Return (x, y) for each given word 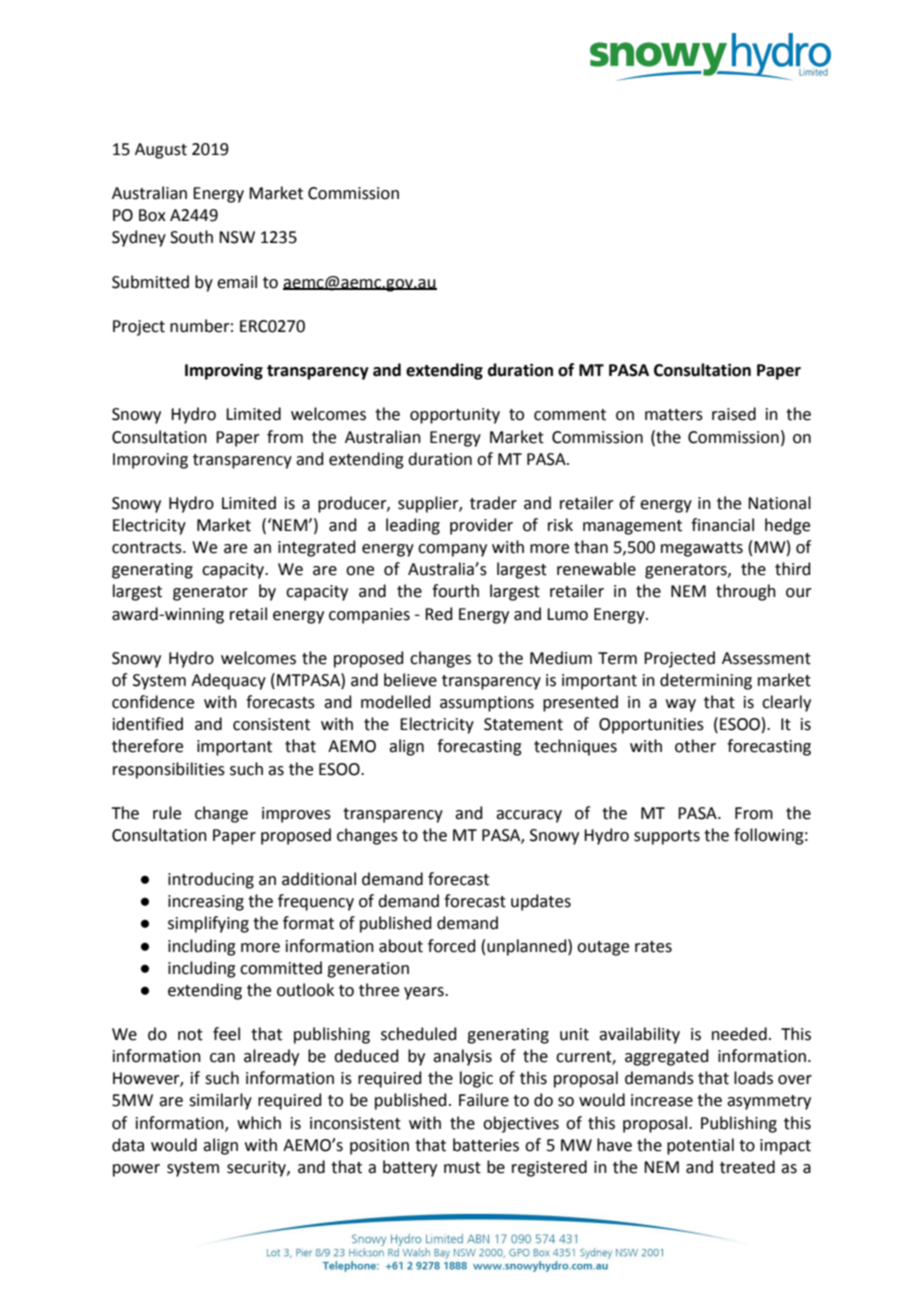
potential (700, 1146)
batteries (486, 1145)
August (161, 151)
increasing (206, 903)
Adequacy (228, 681)
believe (410, 680)
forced (452, 946)
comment (570, 415)
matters (674, 415)
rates (653, 947)
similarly (220, 1101)
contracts (148, 548)
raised (734, 414)
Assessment (766, 658)
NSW (237, 237)
